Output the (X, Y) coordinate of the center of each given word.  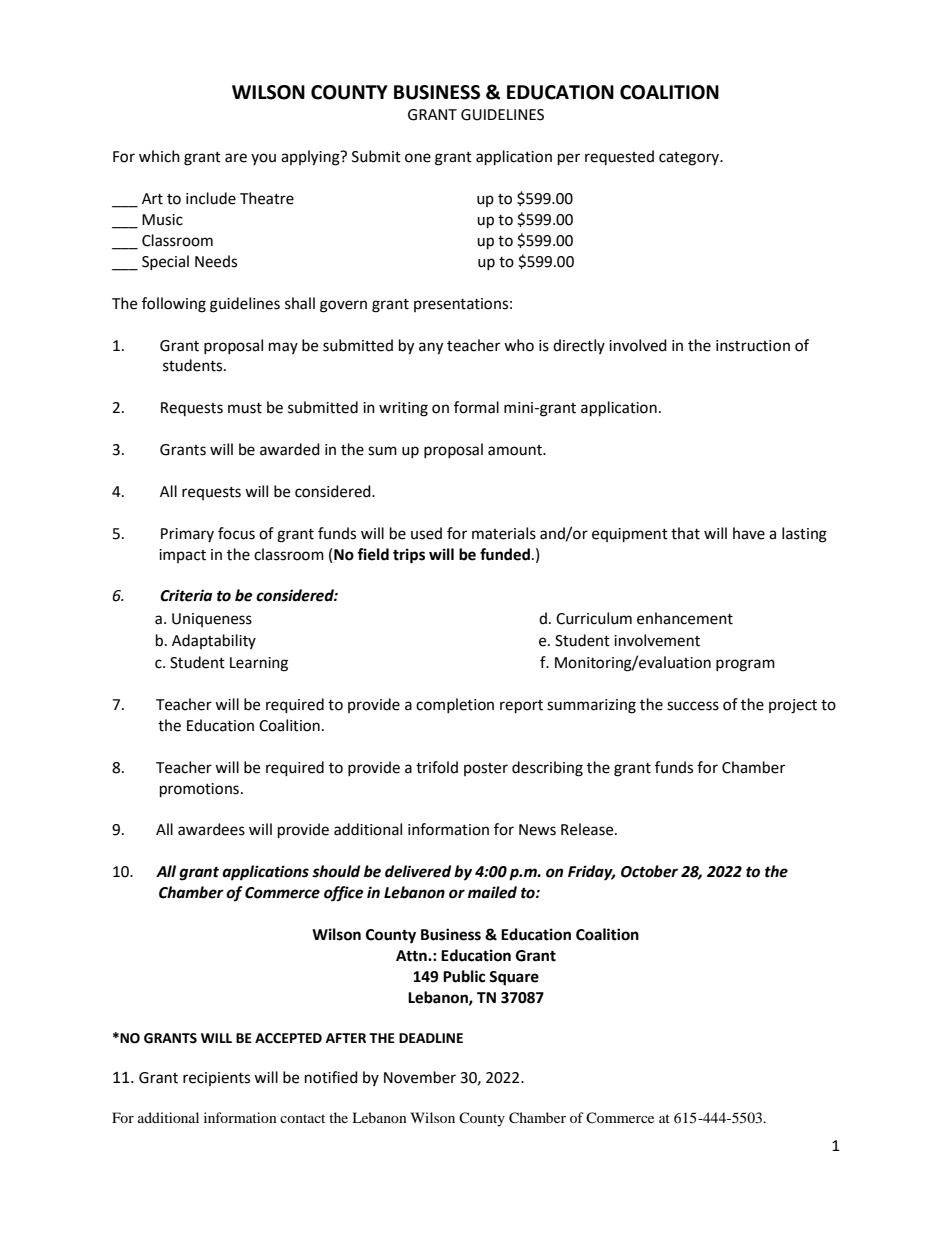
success (693, 706)
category (690, 159)
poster (486, 769)
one (418, 158)
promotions (199, 790)
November (420, 1077)
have (749, 533)
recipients (216, 1079)
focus (236, 533)
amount (516, 450)
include (211, 198)
